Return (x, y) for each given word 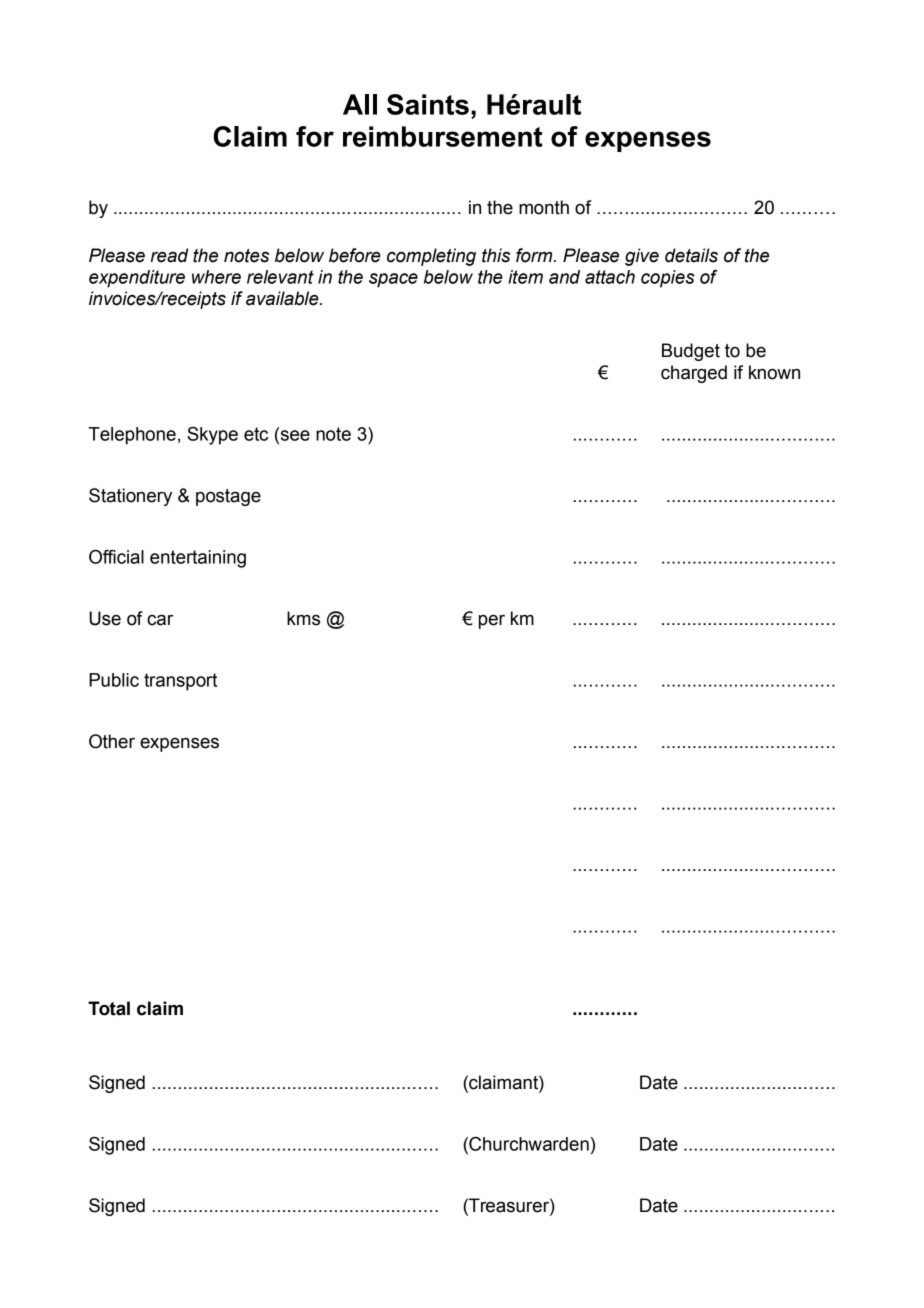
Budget (691, 352)
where (216, 277)
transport (180, 682)
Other (112, 741)
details (691, 255)
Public (114, 680)
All (360, 104)
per (492, 621)
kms (303, 618)
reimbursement (443, 136)
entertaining (198, 559)
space (393, 280)
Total (109, 1008)
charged (694, 374)
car (160, 620)
